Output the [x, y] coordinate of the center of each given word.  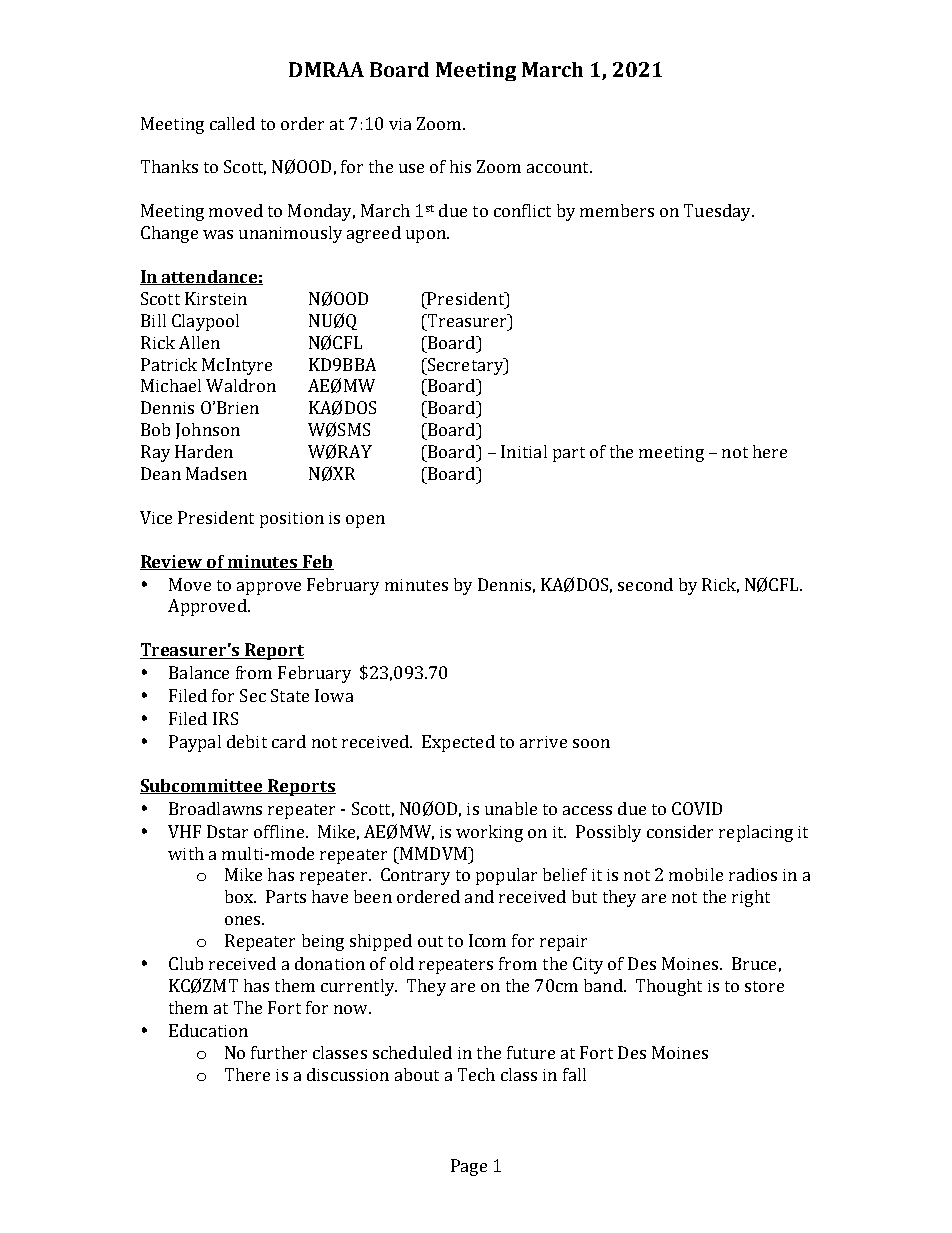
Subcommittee [203, 786]
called [232, 123]
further [279, 1052]
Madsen [216, 473]
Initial [524, 451]
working [489, 833]
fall [574, 1074]
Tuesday [718, 212]
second [645, 584]
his [460, 166]
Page [469, 1167]
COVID [697, 808]
